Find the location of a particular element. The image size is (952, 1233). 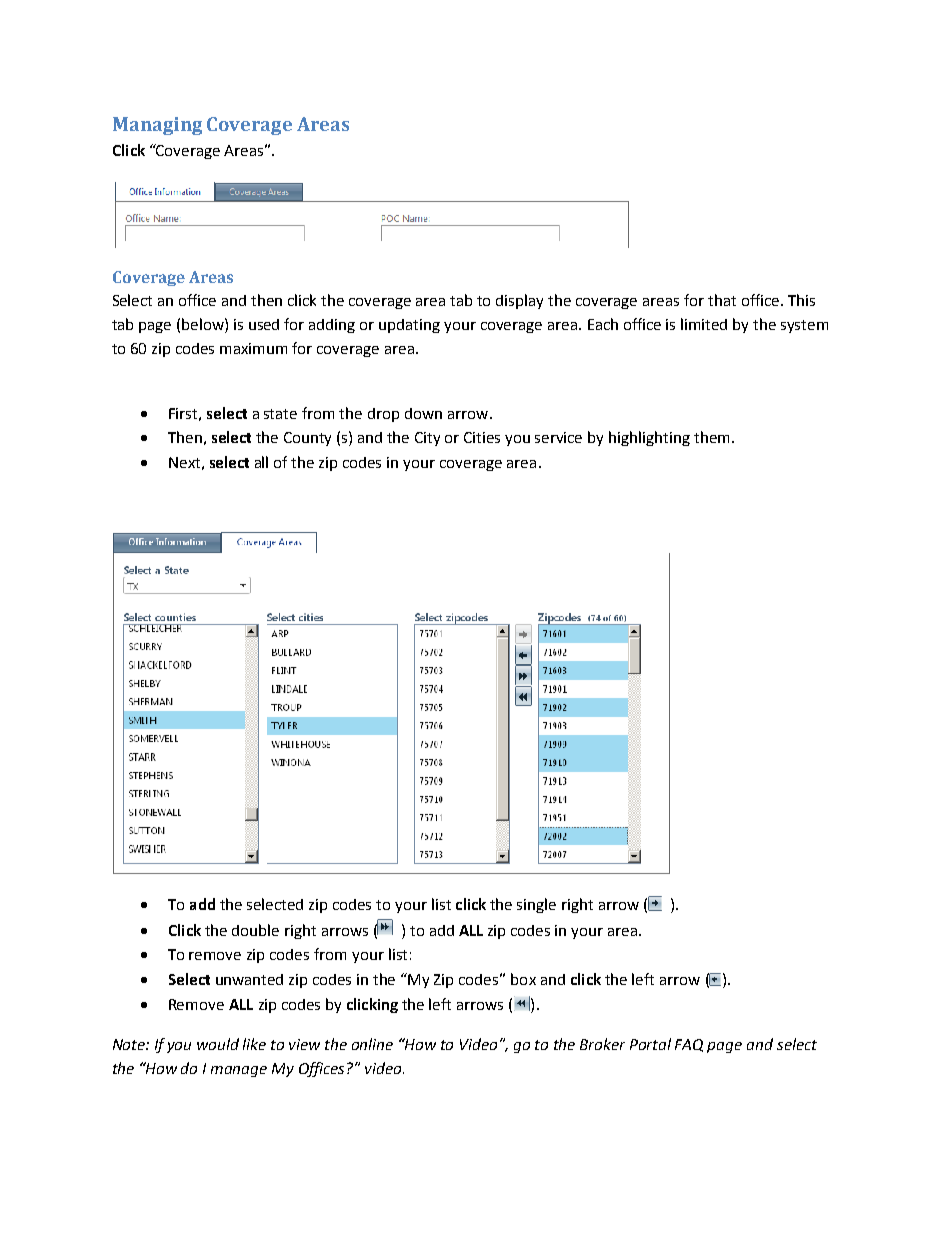

single is located at coordinates (536, 905).
